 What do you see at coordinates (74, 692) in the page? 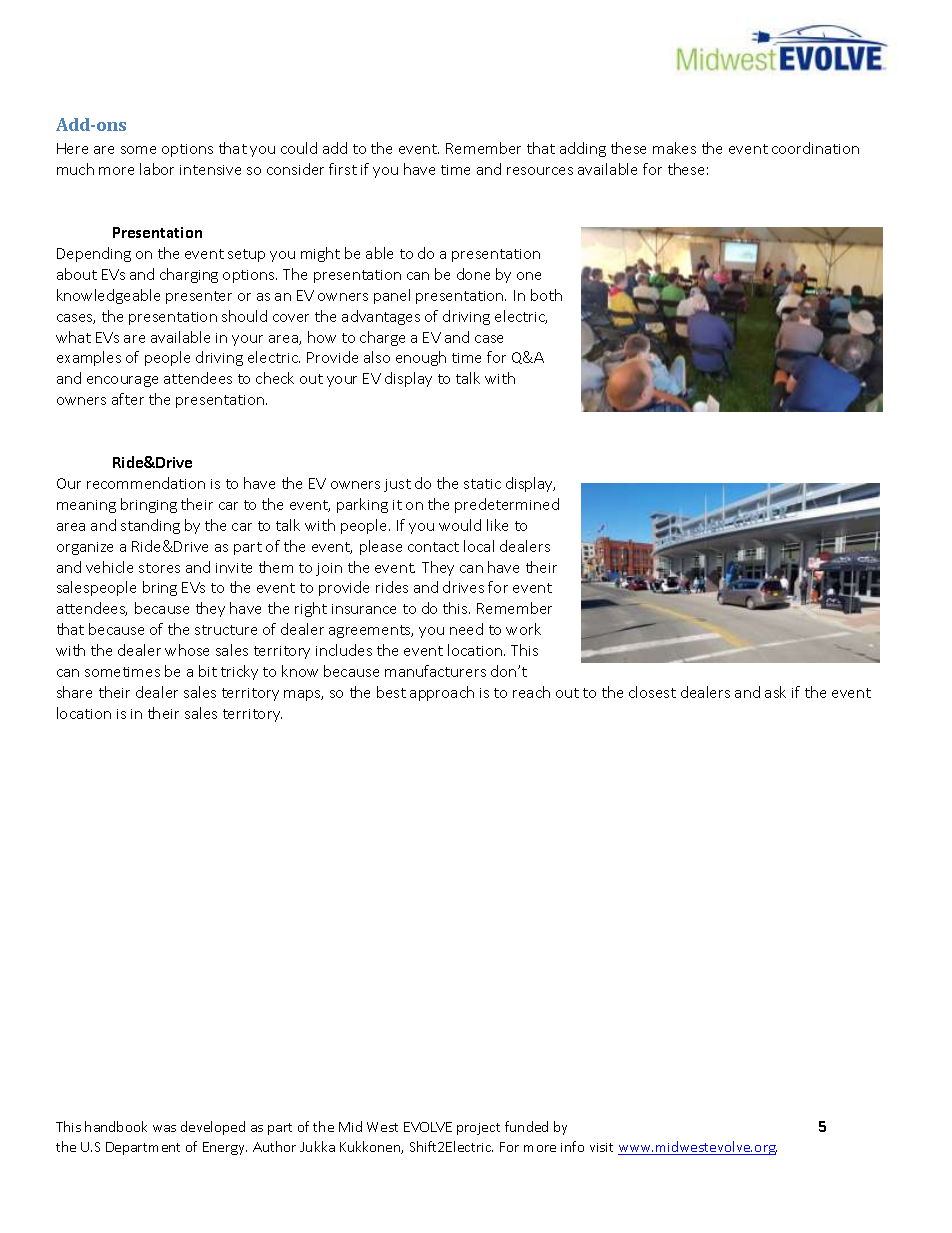
I see `share` at bounding box center [74, 692].
